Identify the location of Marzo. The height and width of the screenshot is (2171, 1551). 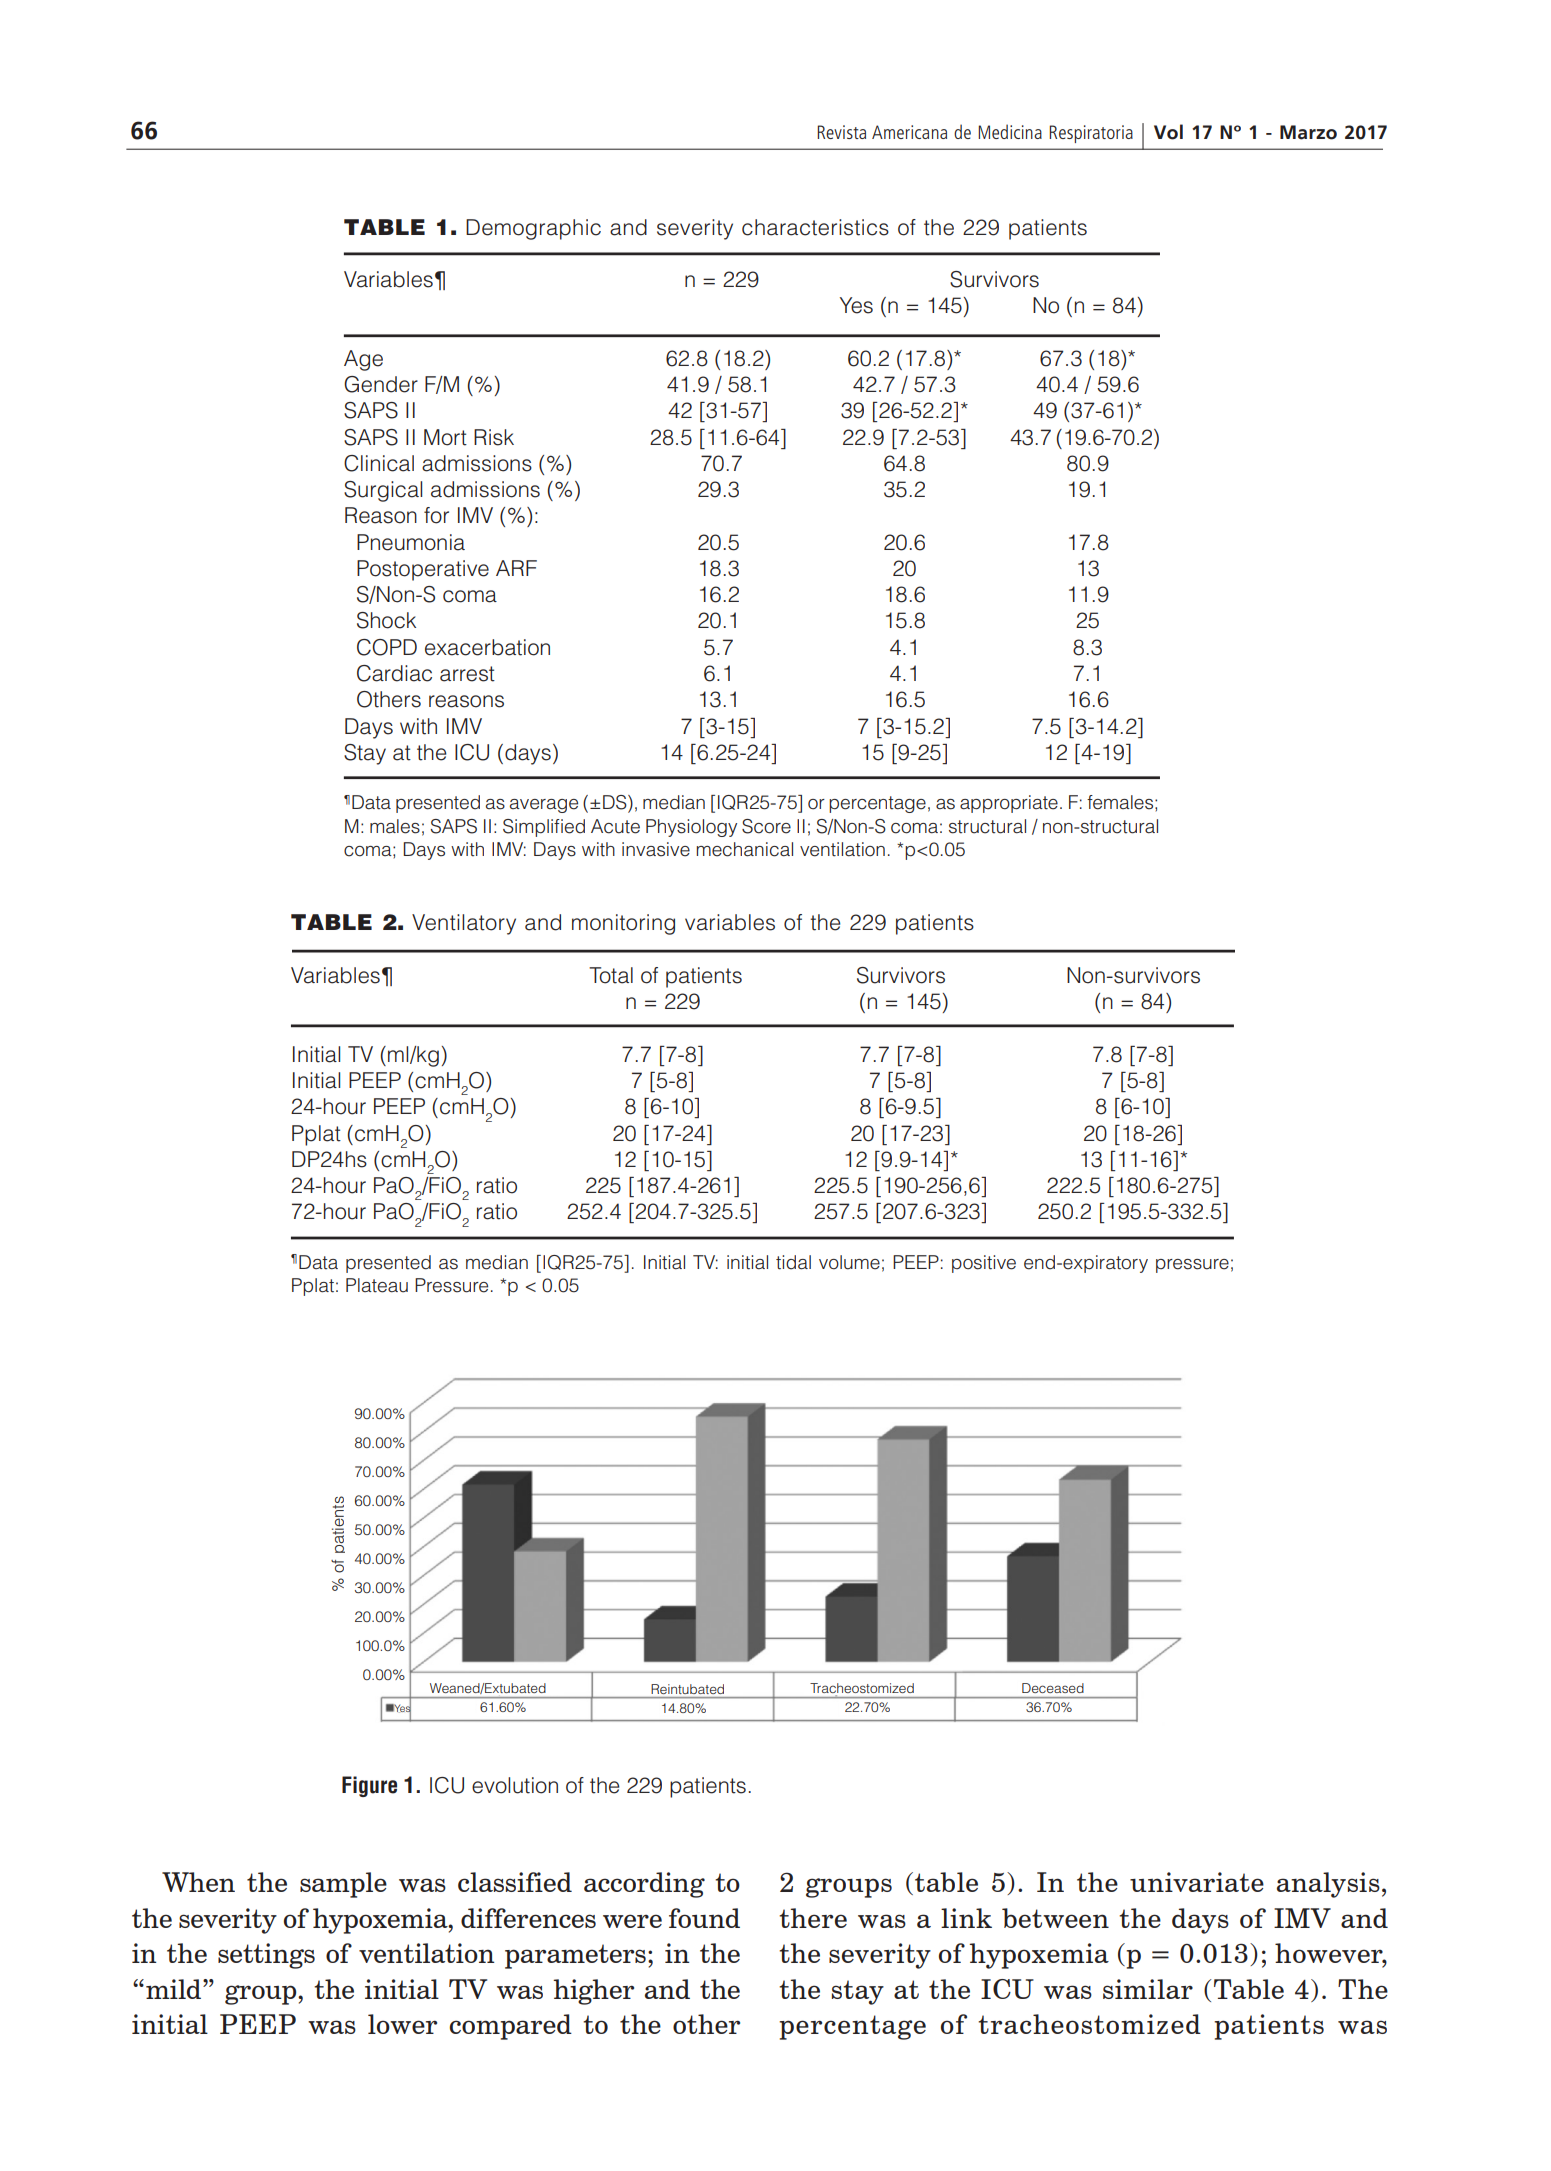
(1308, 132).
